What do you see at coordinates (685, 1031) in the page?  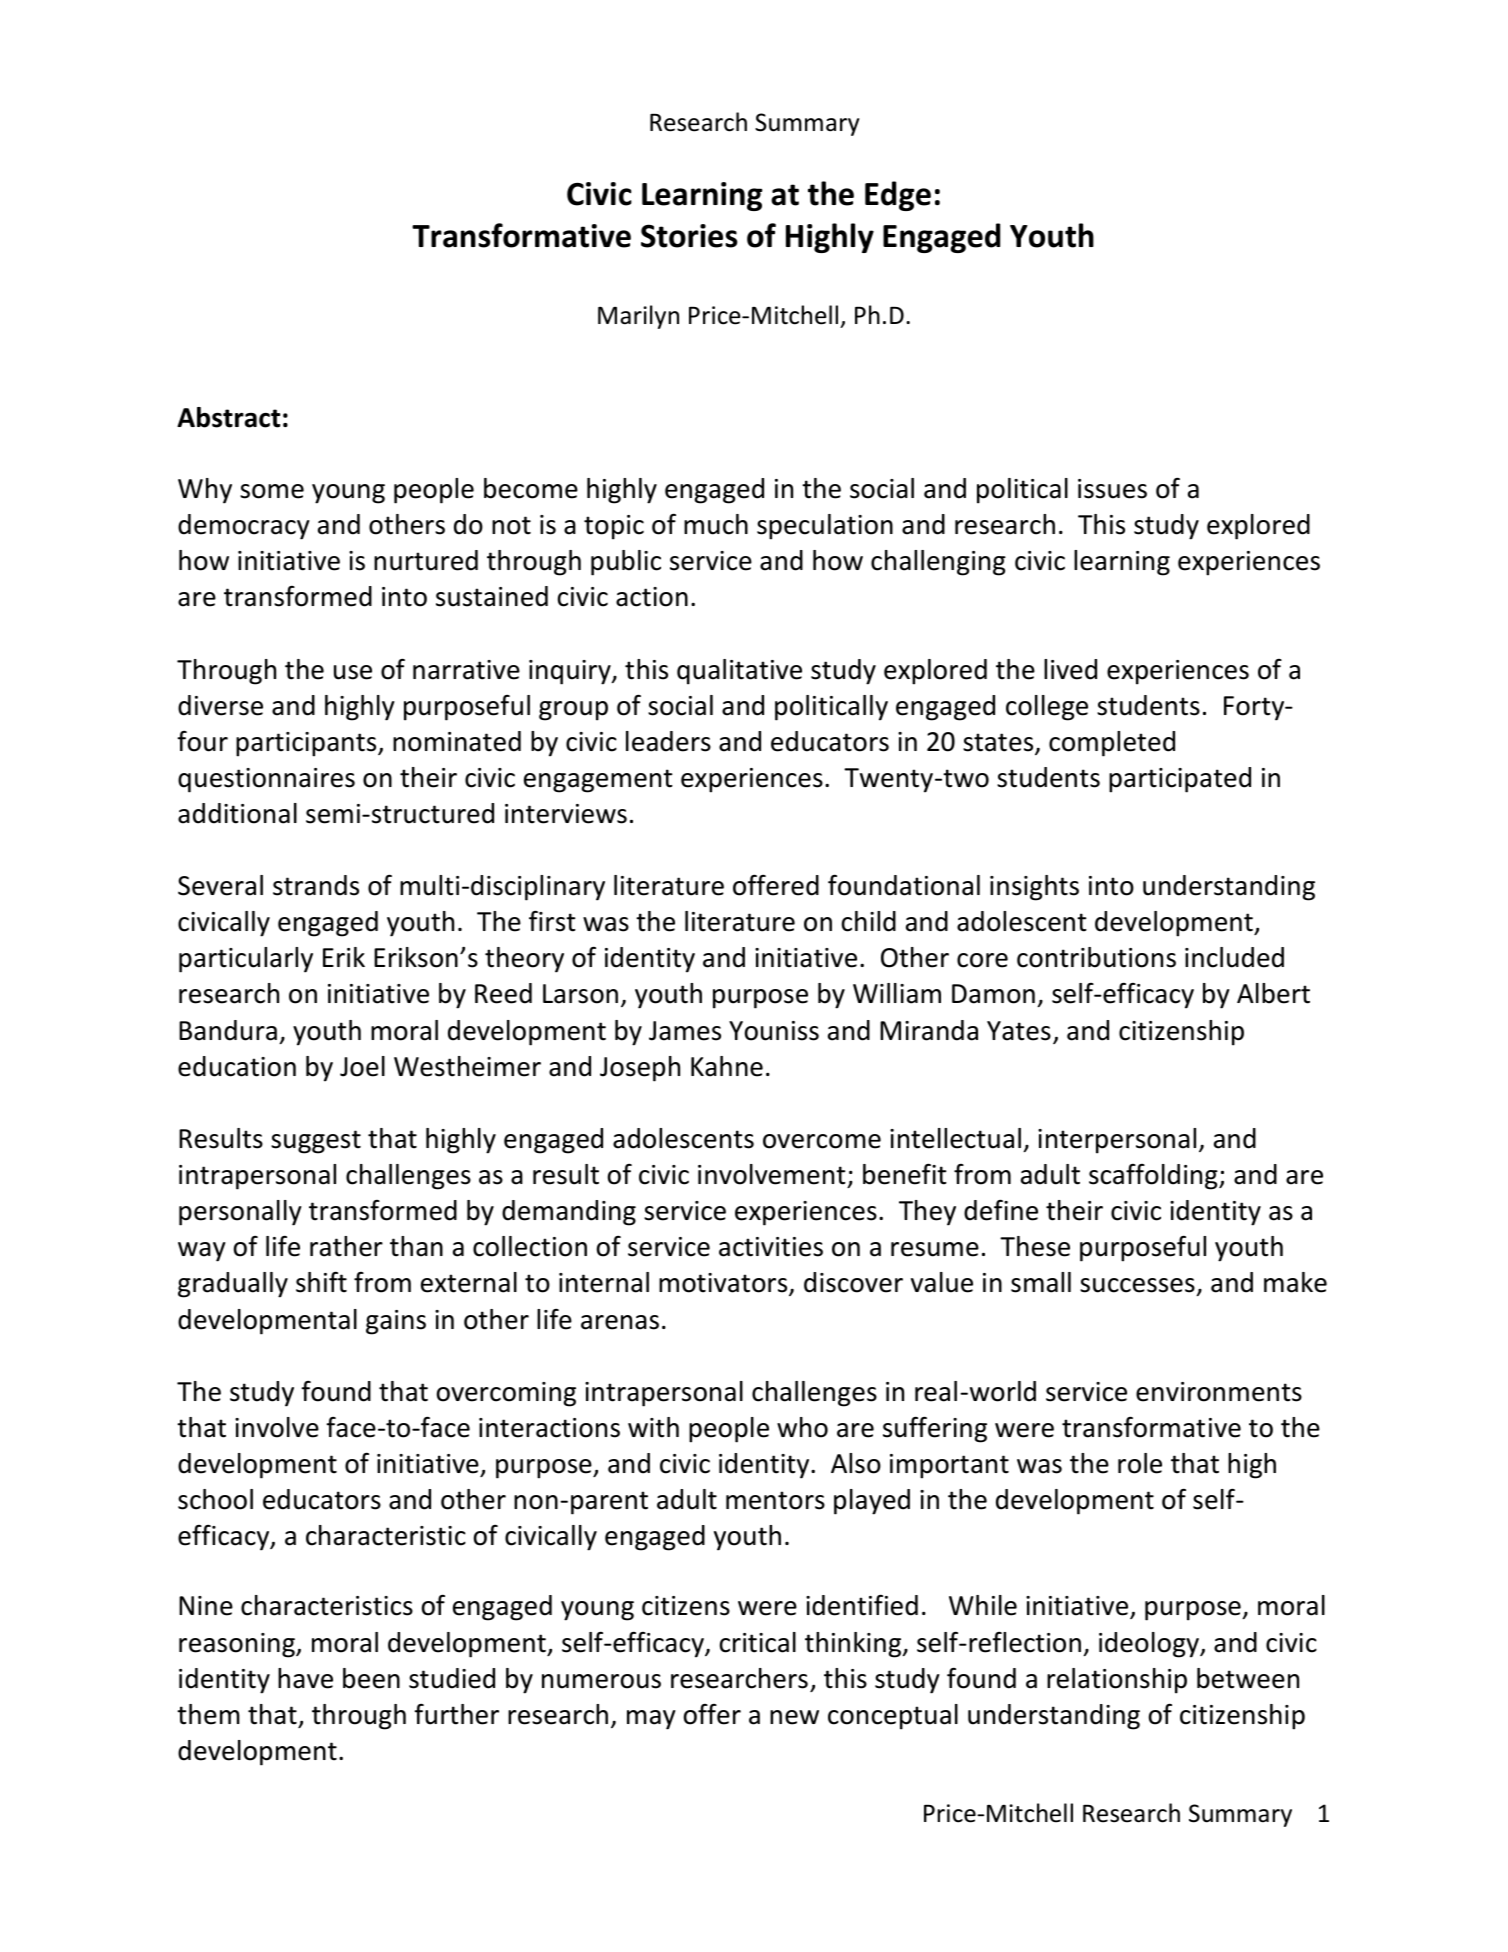 I see `James` at bounding box center [685, 1031].
